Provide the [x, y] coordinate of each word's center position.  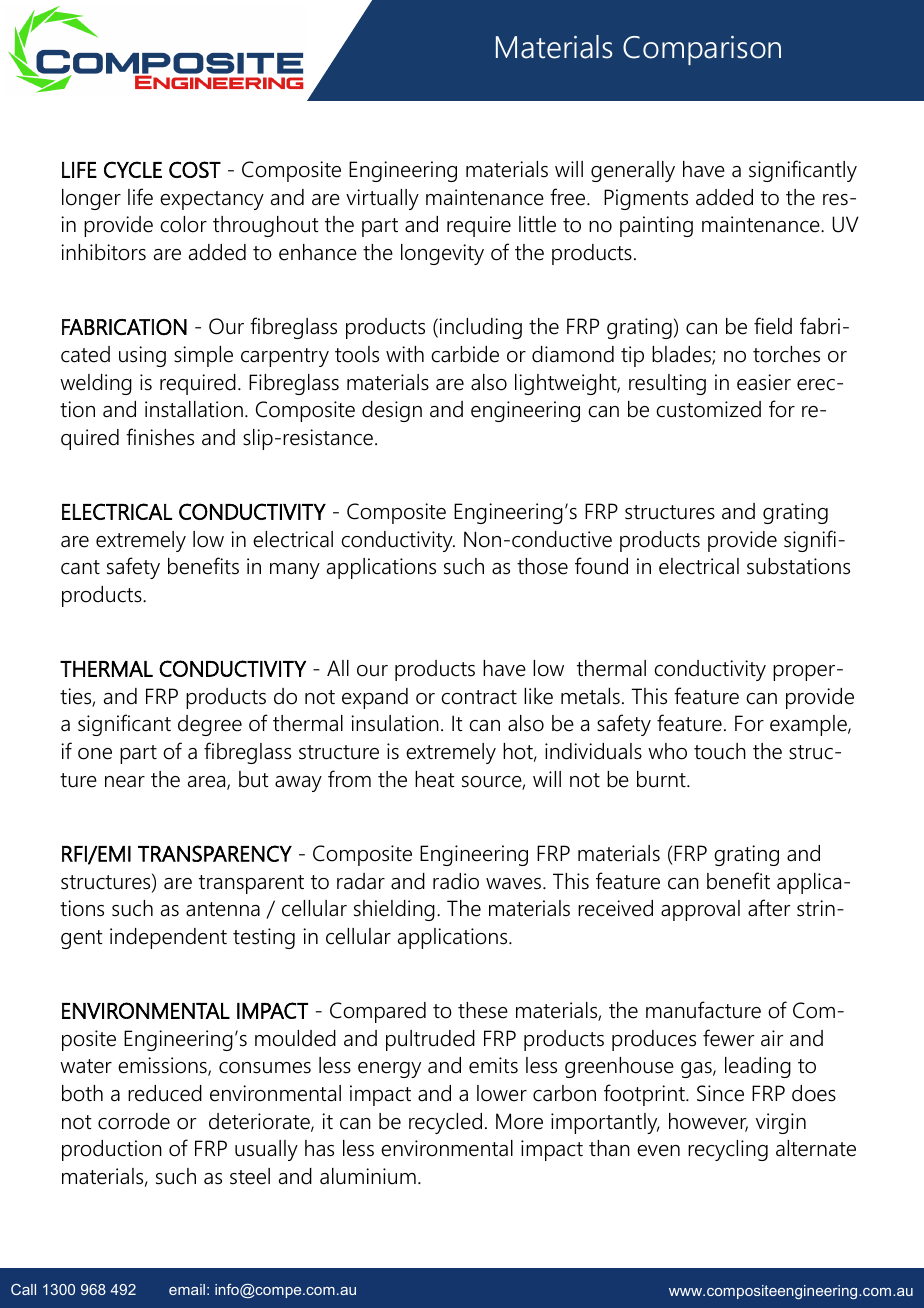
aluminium [368, 1176]
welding [96, 384]
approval [700, 910]
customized [708, 409]
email [187, 1289]
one [95, 754]
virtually [382, 199]
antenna [223, 909]
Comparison [702, 50]
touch [720, 751]
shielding [394, 910]
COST [195, 169]
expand [375, 698]
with [405, 354]
